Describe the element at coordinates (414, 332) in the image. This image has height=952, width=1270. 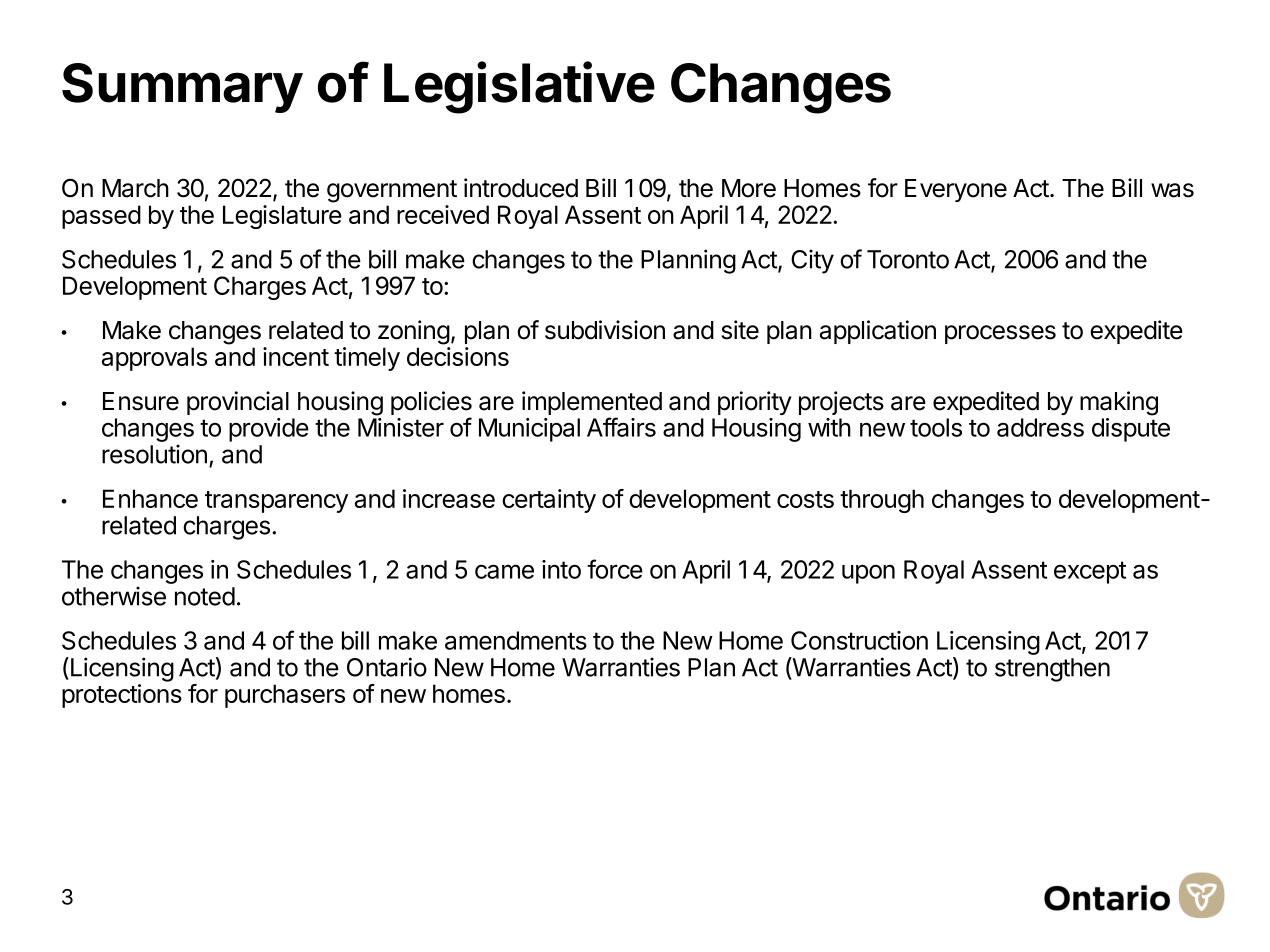
I see `zoning` at that location.
